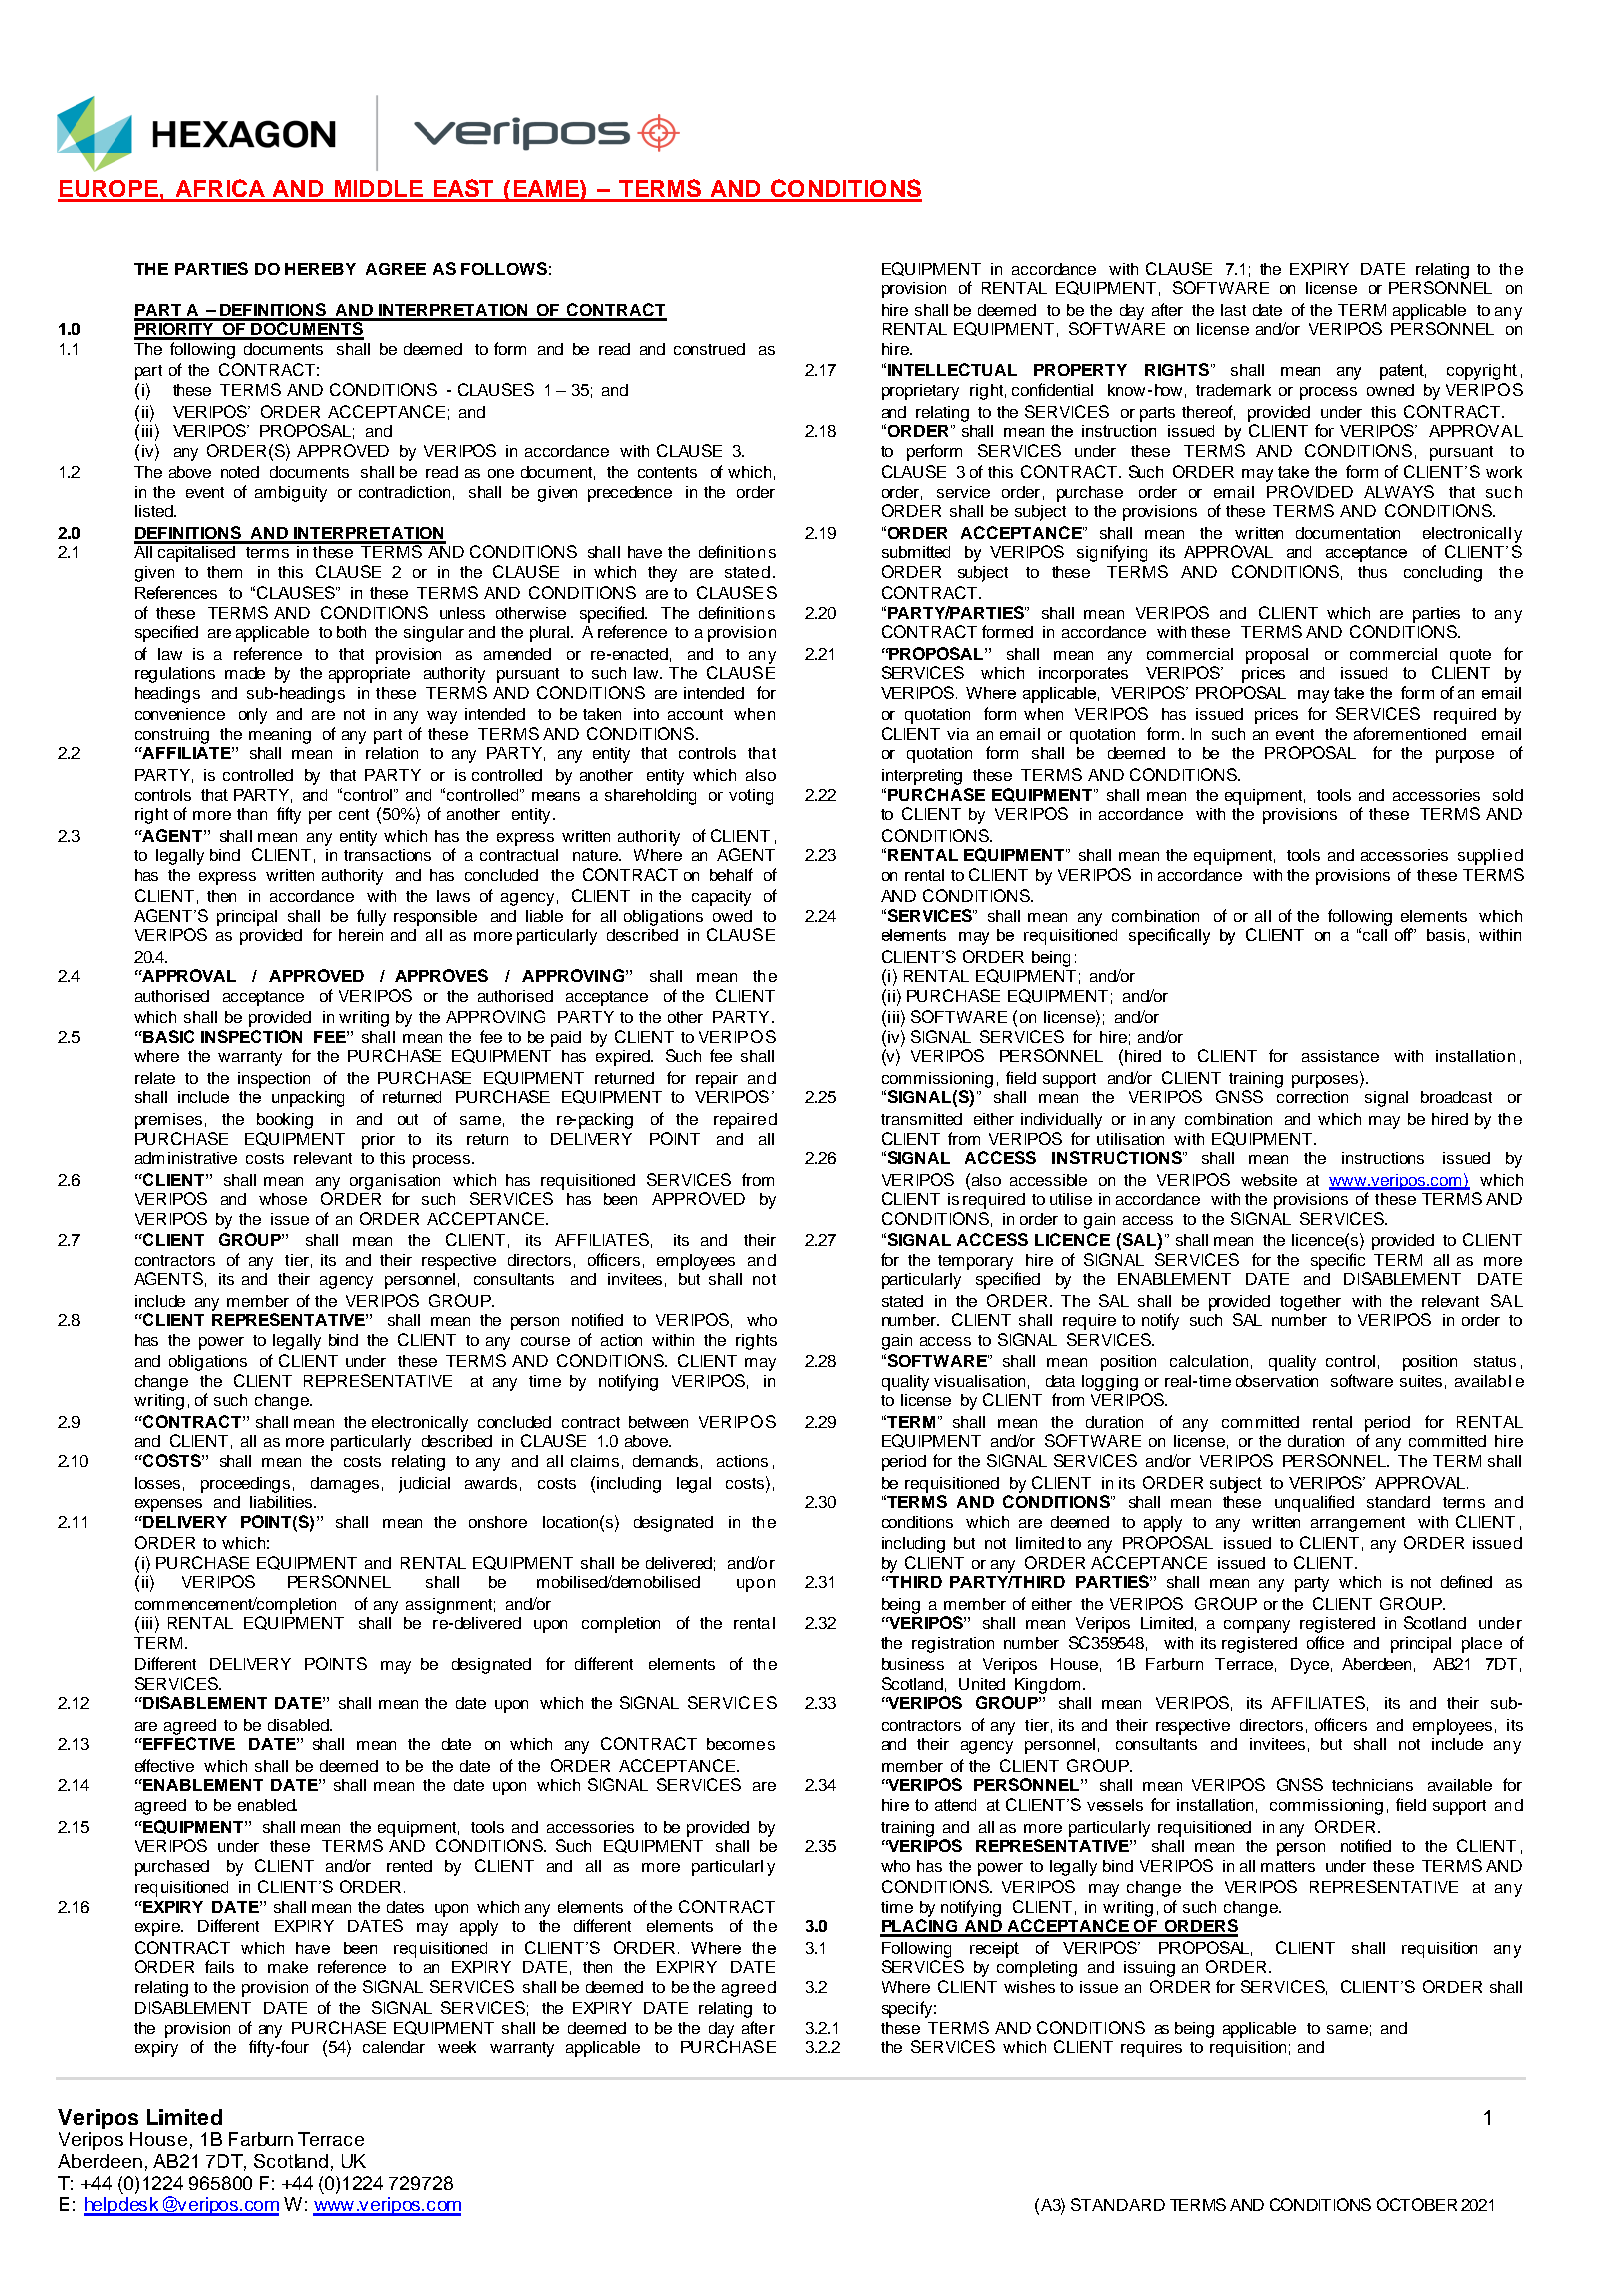 The width and height of the screenshot is (1608, 2274). What do you see at coordinates (1310, 1303) in the screenshot?
I see `together` at bounding box center [1310, 1303].
